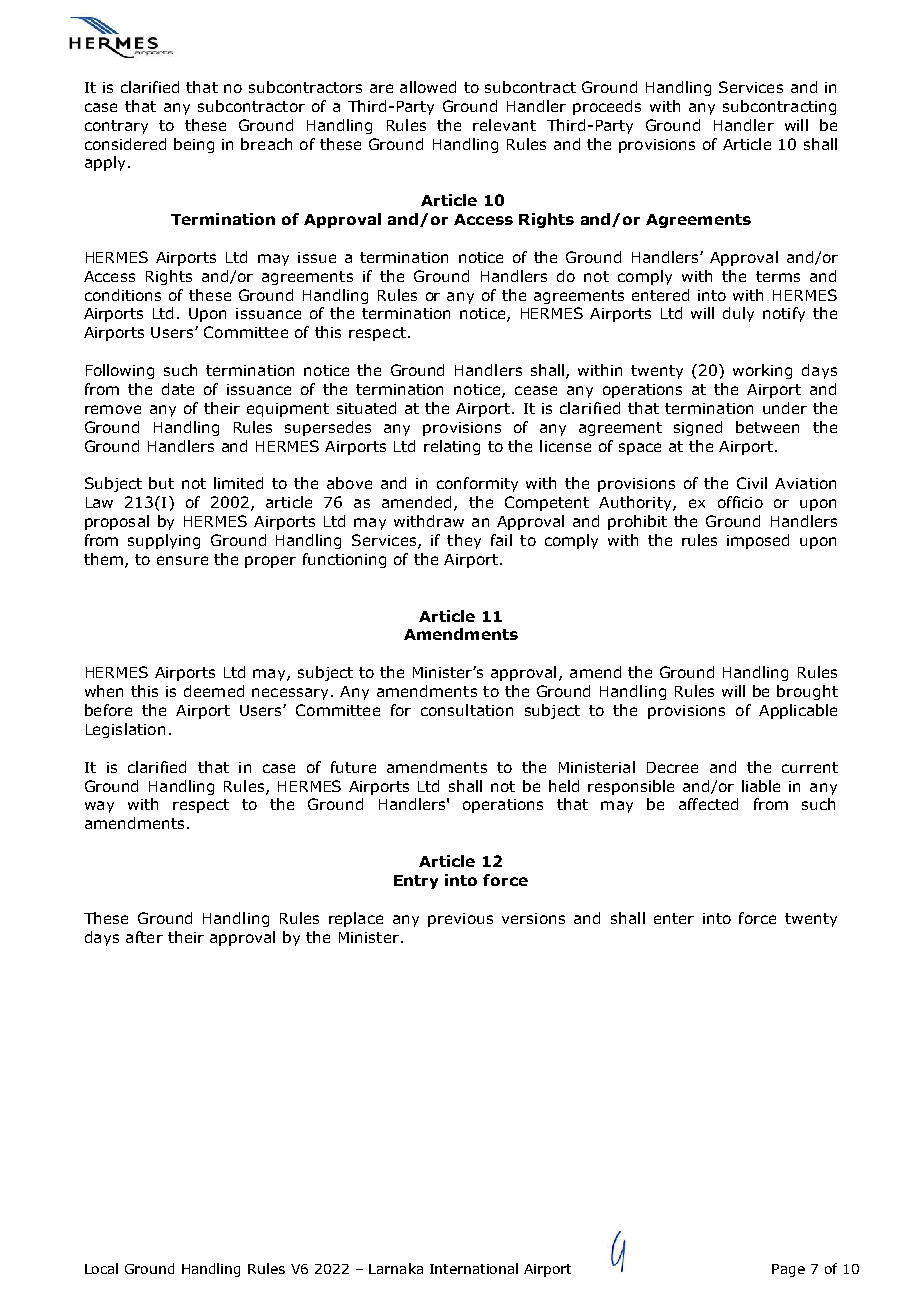  Describe the element at coordinates (504, 125) in the screenshot. I see `relevant` at that location.
